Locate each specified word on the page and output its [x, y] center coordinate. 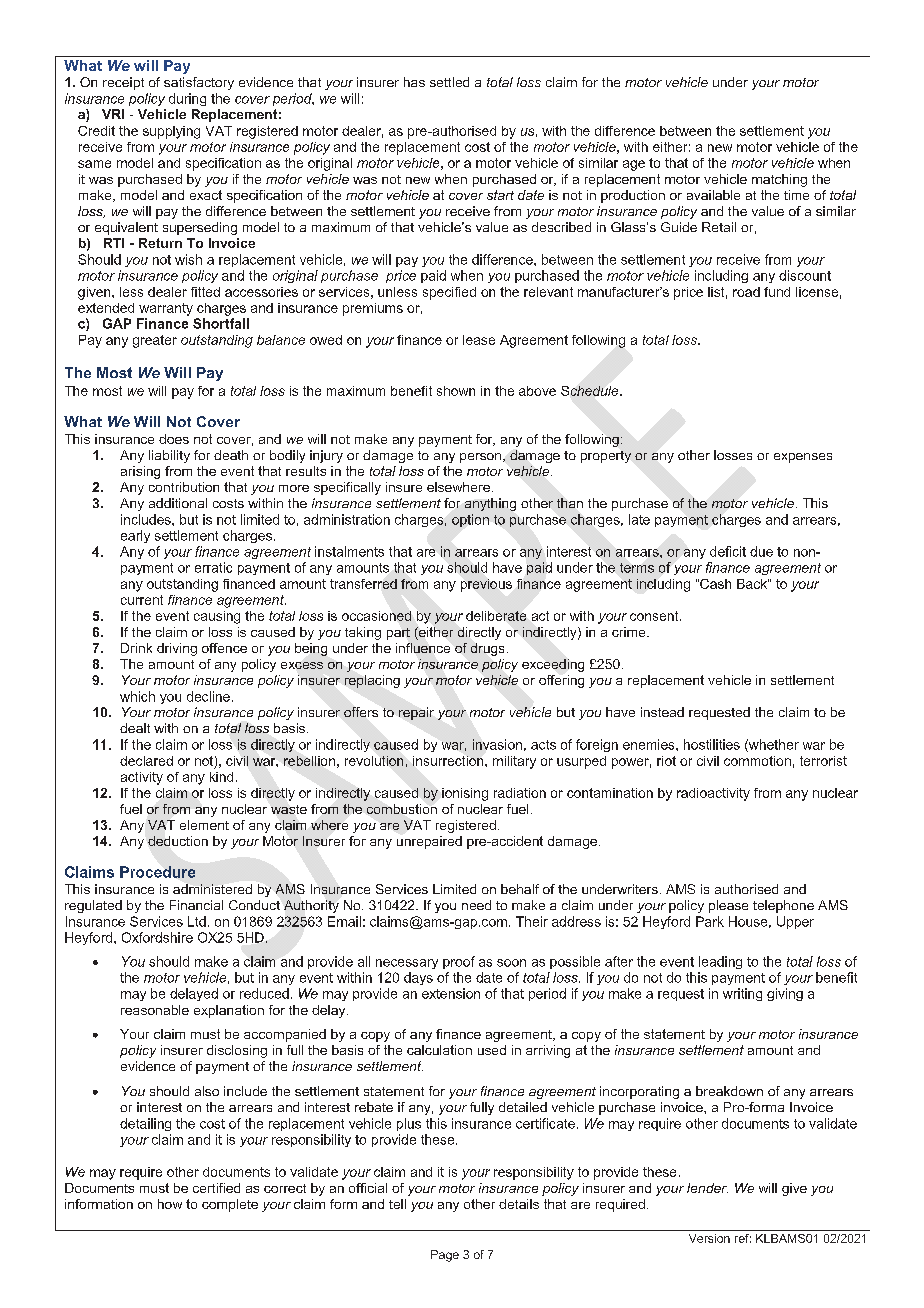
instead [662, 712]
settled [449, 82]
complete [230, 1205]
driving [177, 649]
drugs [487, 649]
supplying [171, 132]
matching [779, 180]
